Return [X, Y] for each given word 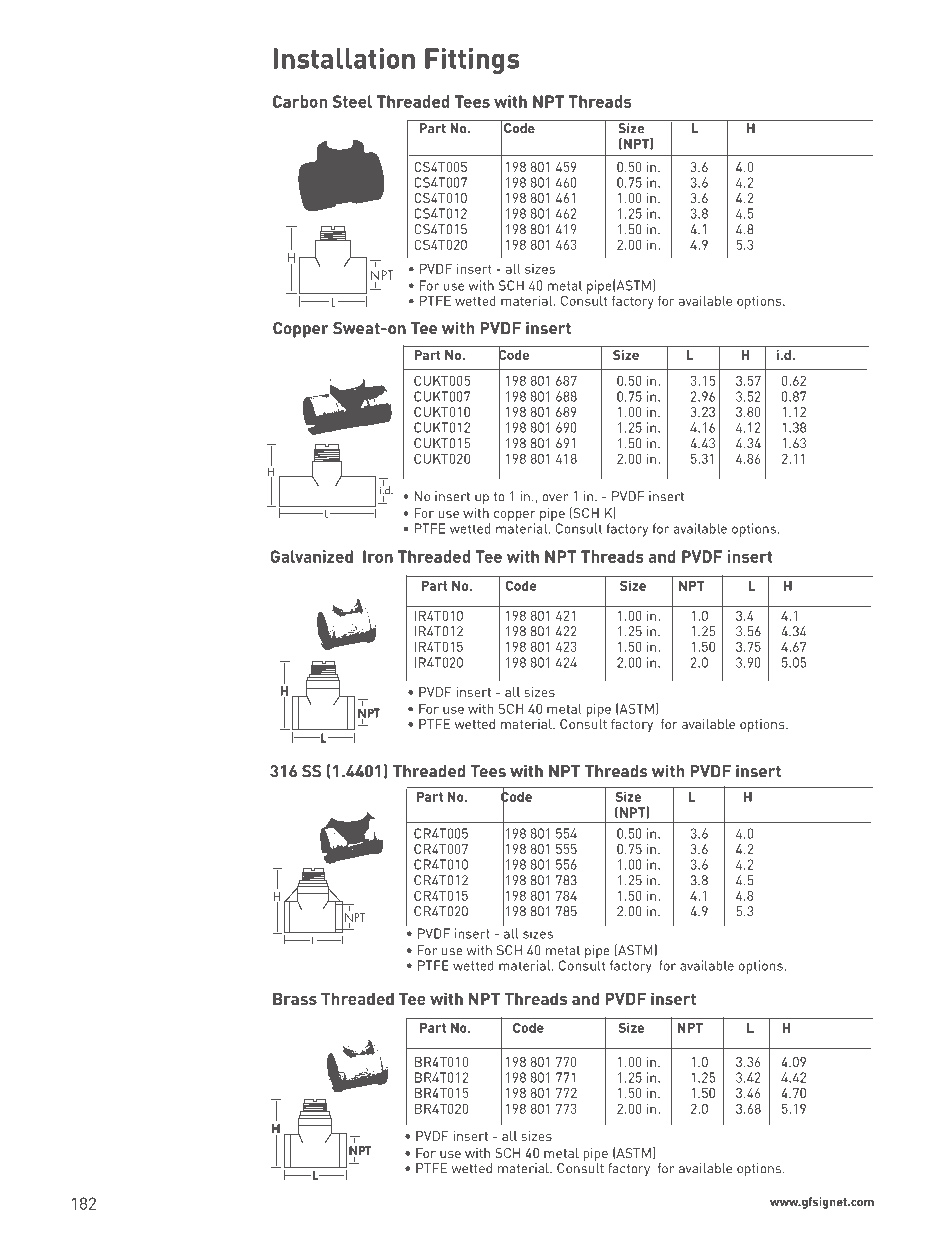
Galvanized [311, 556]
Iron [378, 556]
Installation [344, 58]
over [555, 498]
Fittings [472, 61]
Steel [352, 101]
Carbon [300, 101]
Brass [295, 999]
